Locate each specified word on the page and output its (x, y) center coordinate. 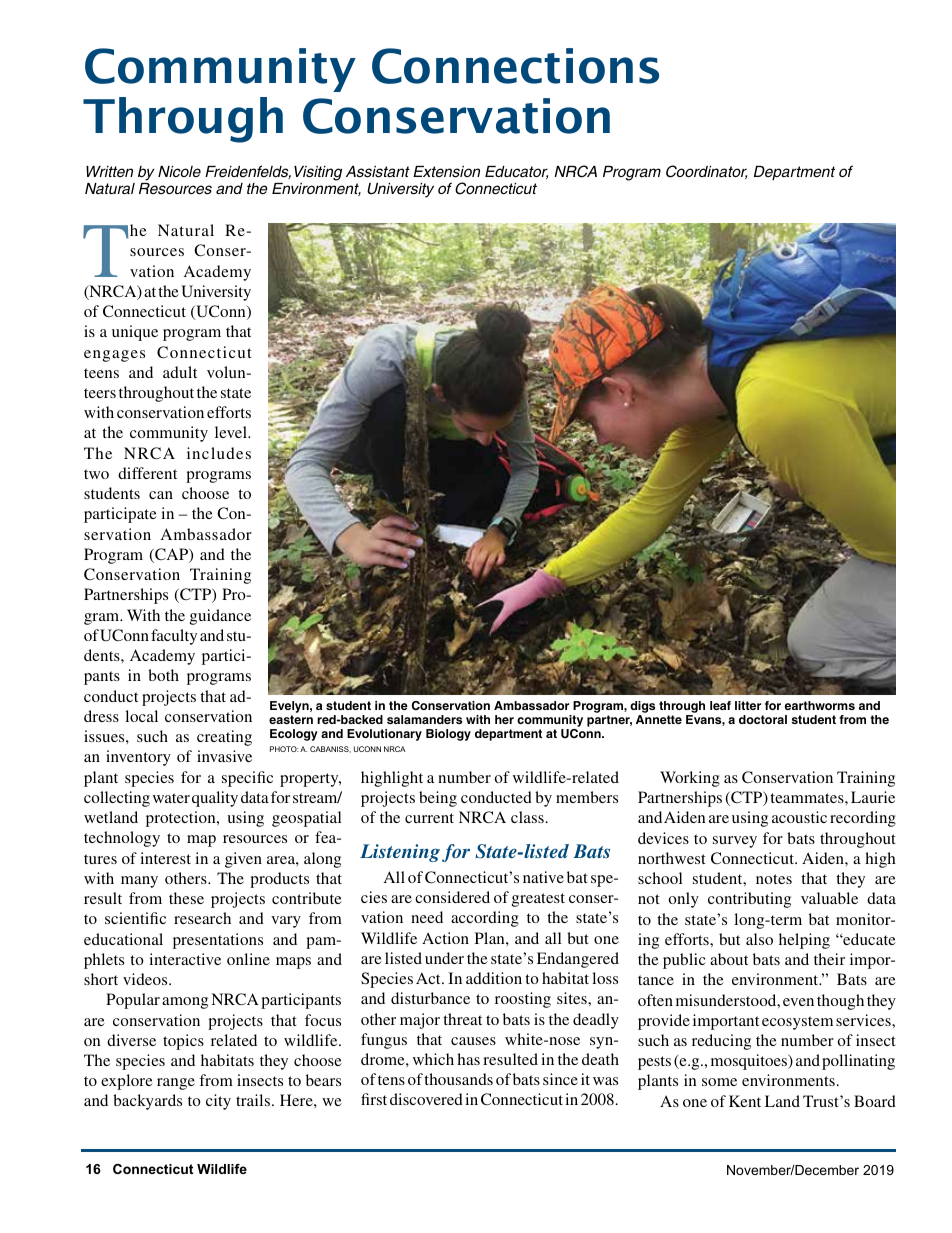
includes (219, 453)
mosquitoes (750, 1062)
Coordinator (706, 172)
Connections (515, 66)
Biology (448, 735)
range (176, 1084)
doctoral (763, 719)
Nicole (179, 171)
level (232, 432)
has (468, 1059)
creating (224, 738)
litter (748, 705)
